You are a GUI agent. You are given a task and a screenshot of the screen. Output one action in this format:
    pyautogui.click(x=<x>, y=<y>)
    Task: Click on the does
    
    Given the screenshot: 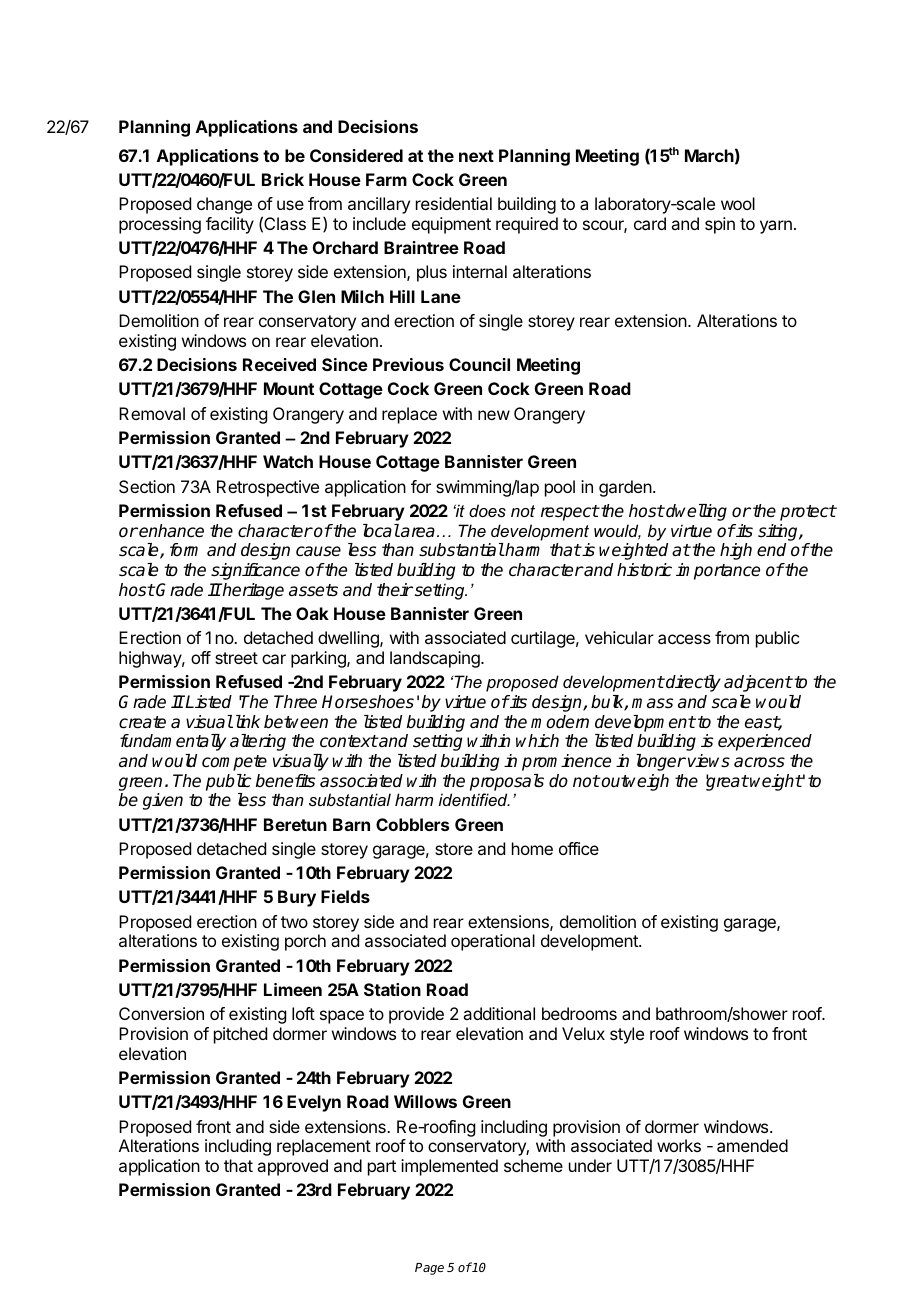 What is the action you would take?
    pyautogui.click(x=487, y=510)
